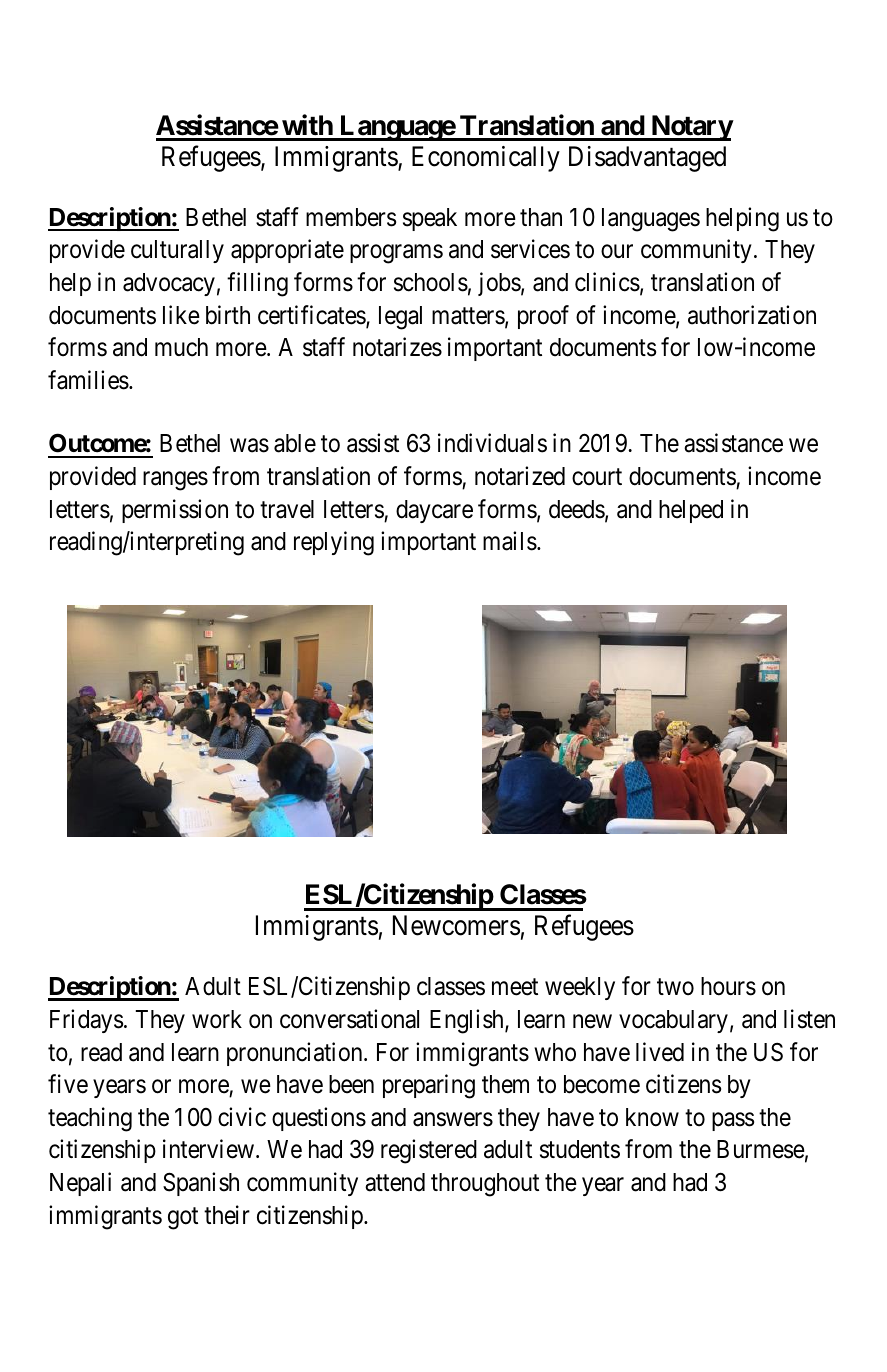 Image resolution: width=887 pixels, height=1372 pixels. What do you see at coordinates (88, 380) in the screenshot?
I see `families` at bounding box center [88, 380].
